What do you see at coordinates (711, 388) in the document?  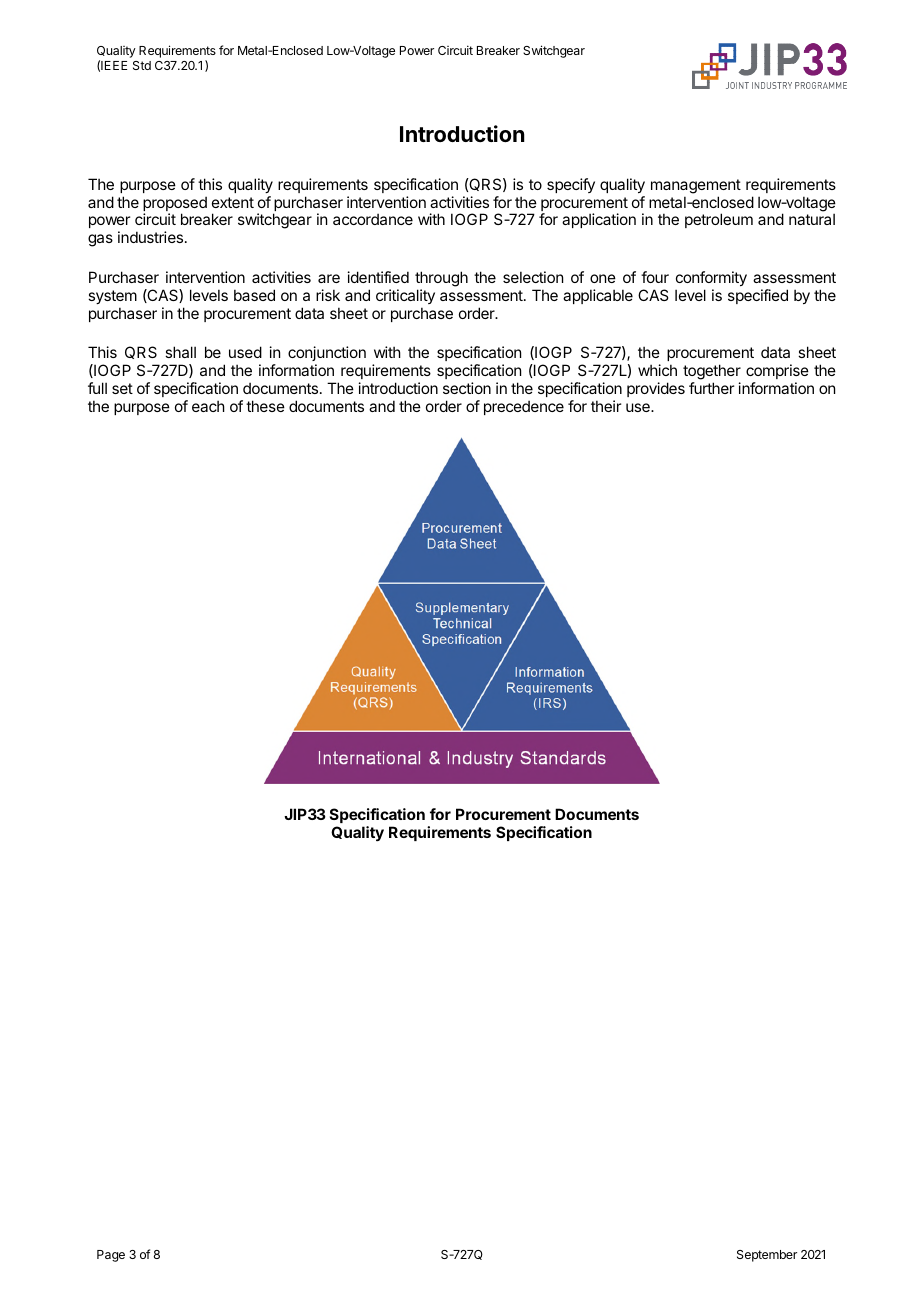 I see `further` at bounding box center [711, 388].
